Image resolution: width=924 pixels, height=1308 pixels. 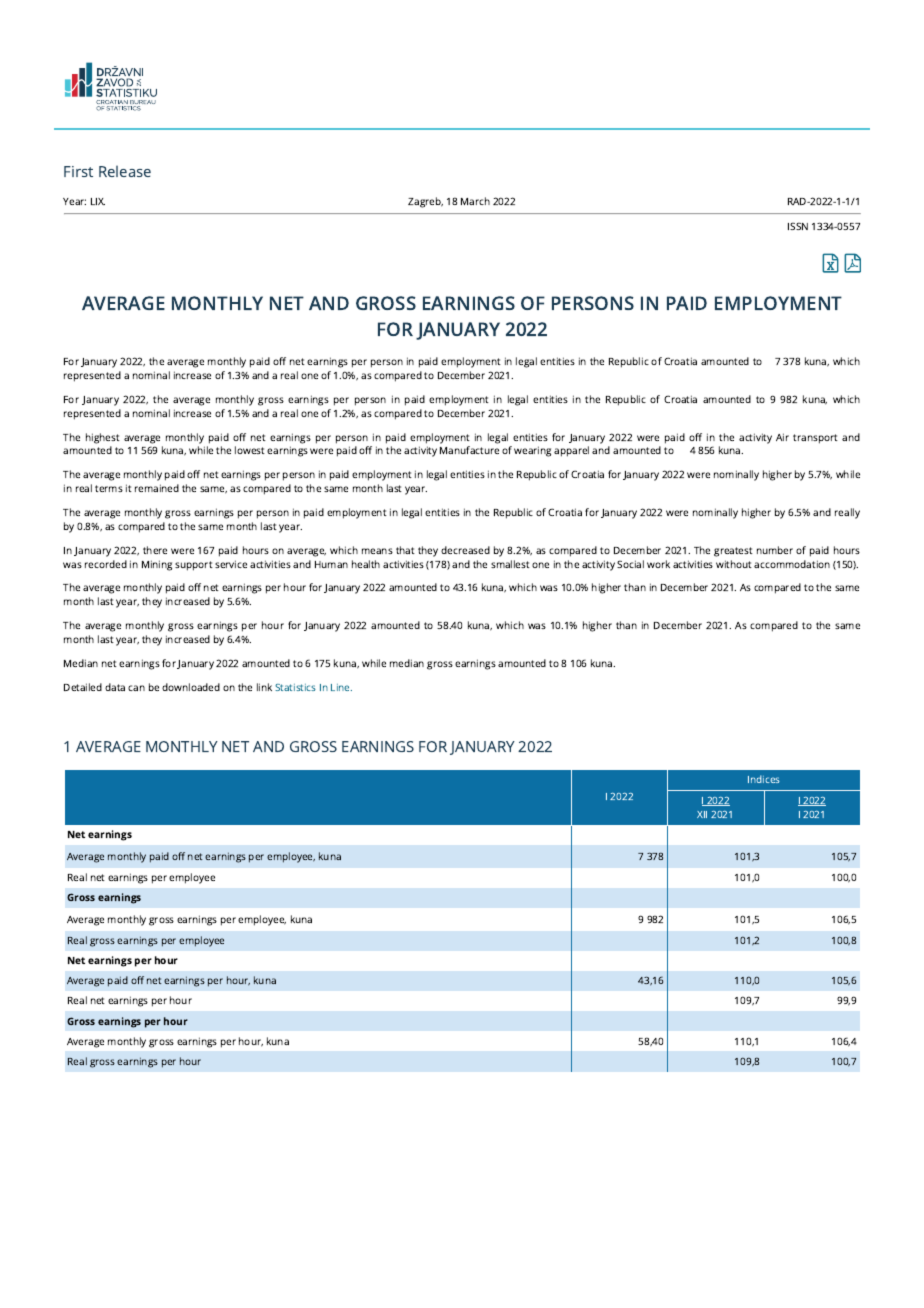 What do you see at coordinates (782, 437) in the screenshot?
I see `Air` at bounding box center [782, 437].
